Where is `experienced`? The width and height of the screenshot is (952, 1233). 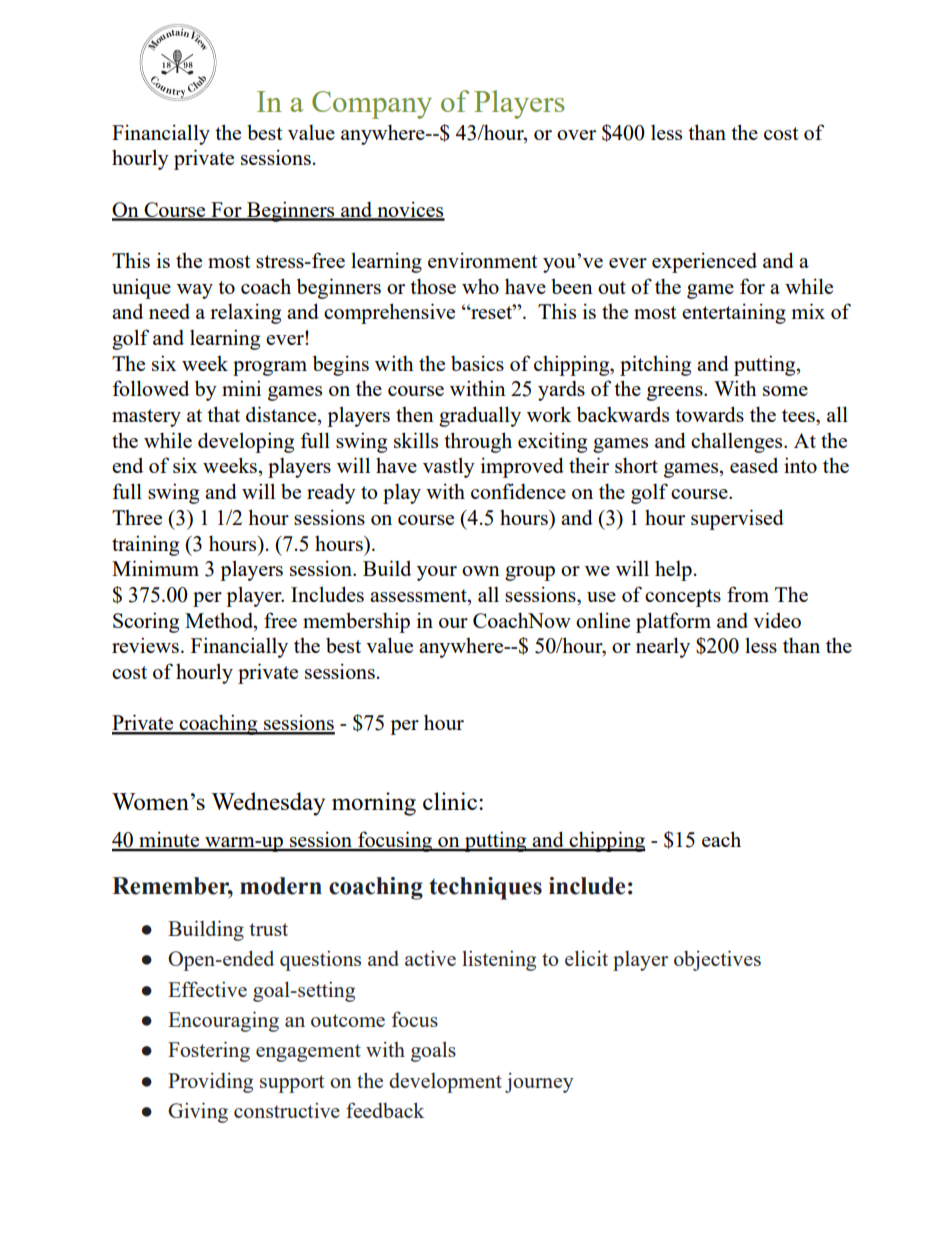
experienced is located at coordinates (704, 262).
